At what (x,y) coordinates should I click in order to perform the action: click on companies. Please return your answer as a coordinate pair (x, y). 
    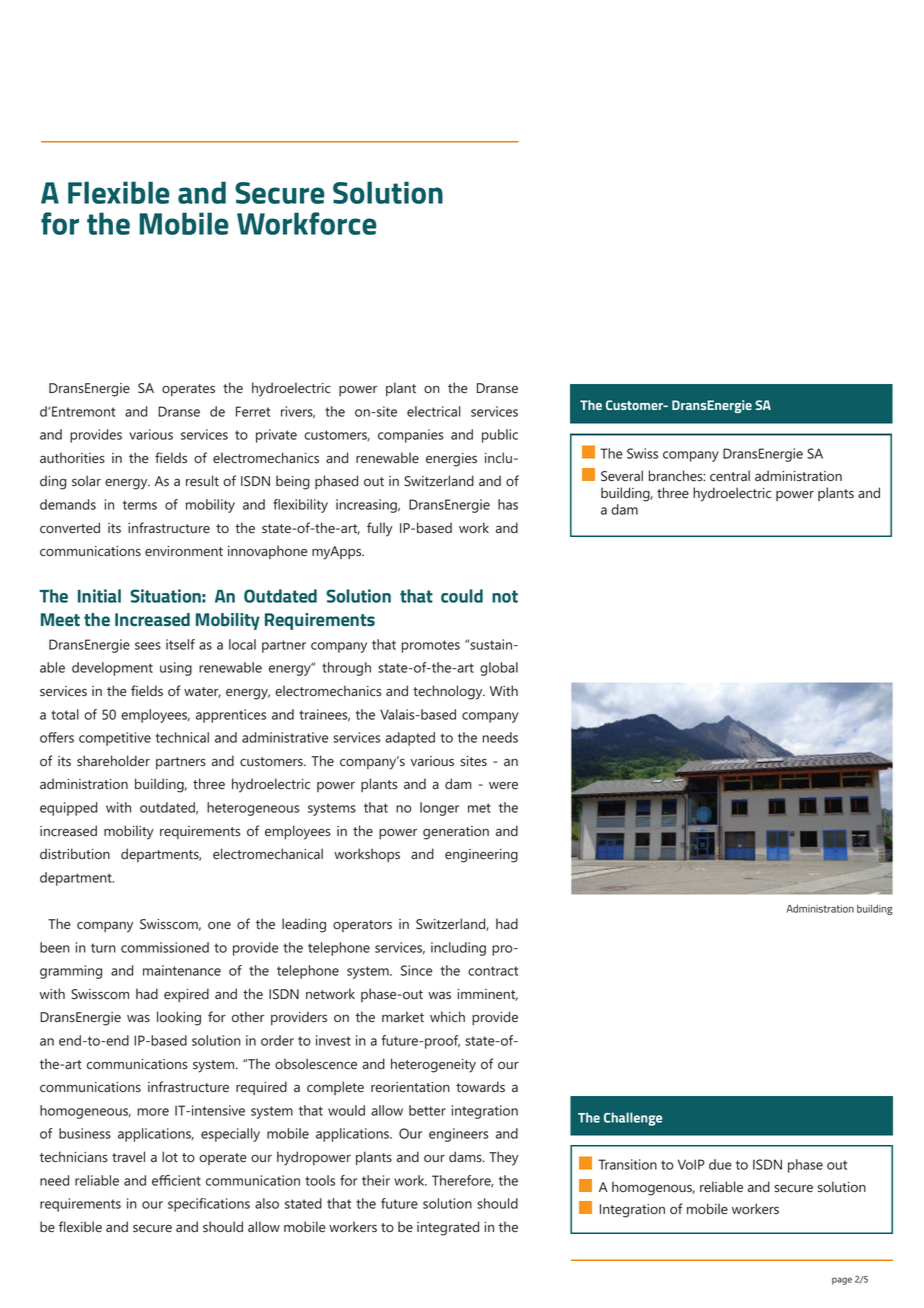
    Looking at the image, I should click on (411, 436).
